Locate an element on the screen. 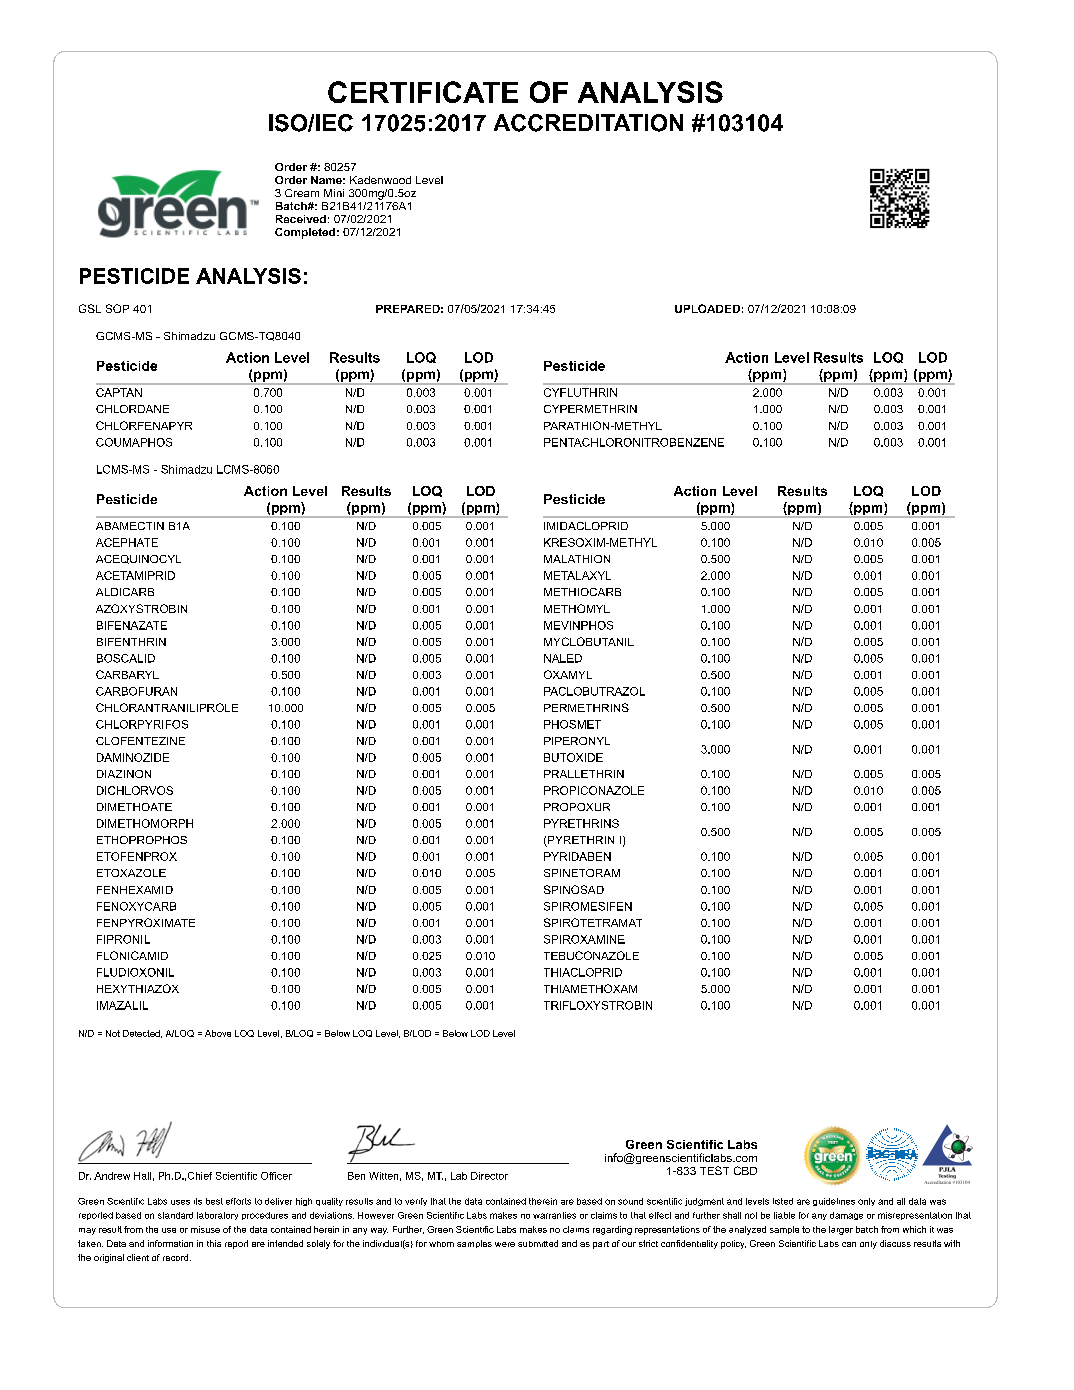  Cream is located at coordinates (302, 193).
